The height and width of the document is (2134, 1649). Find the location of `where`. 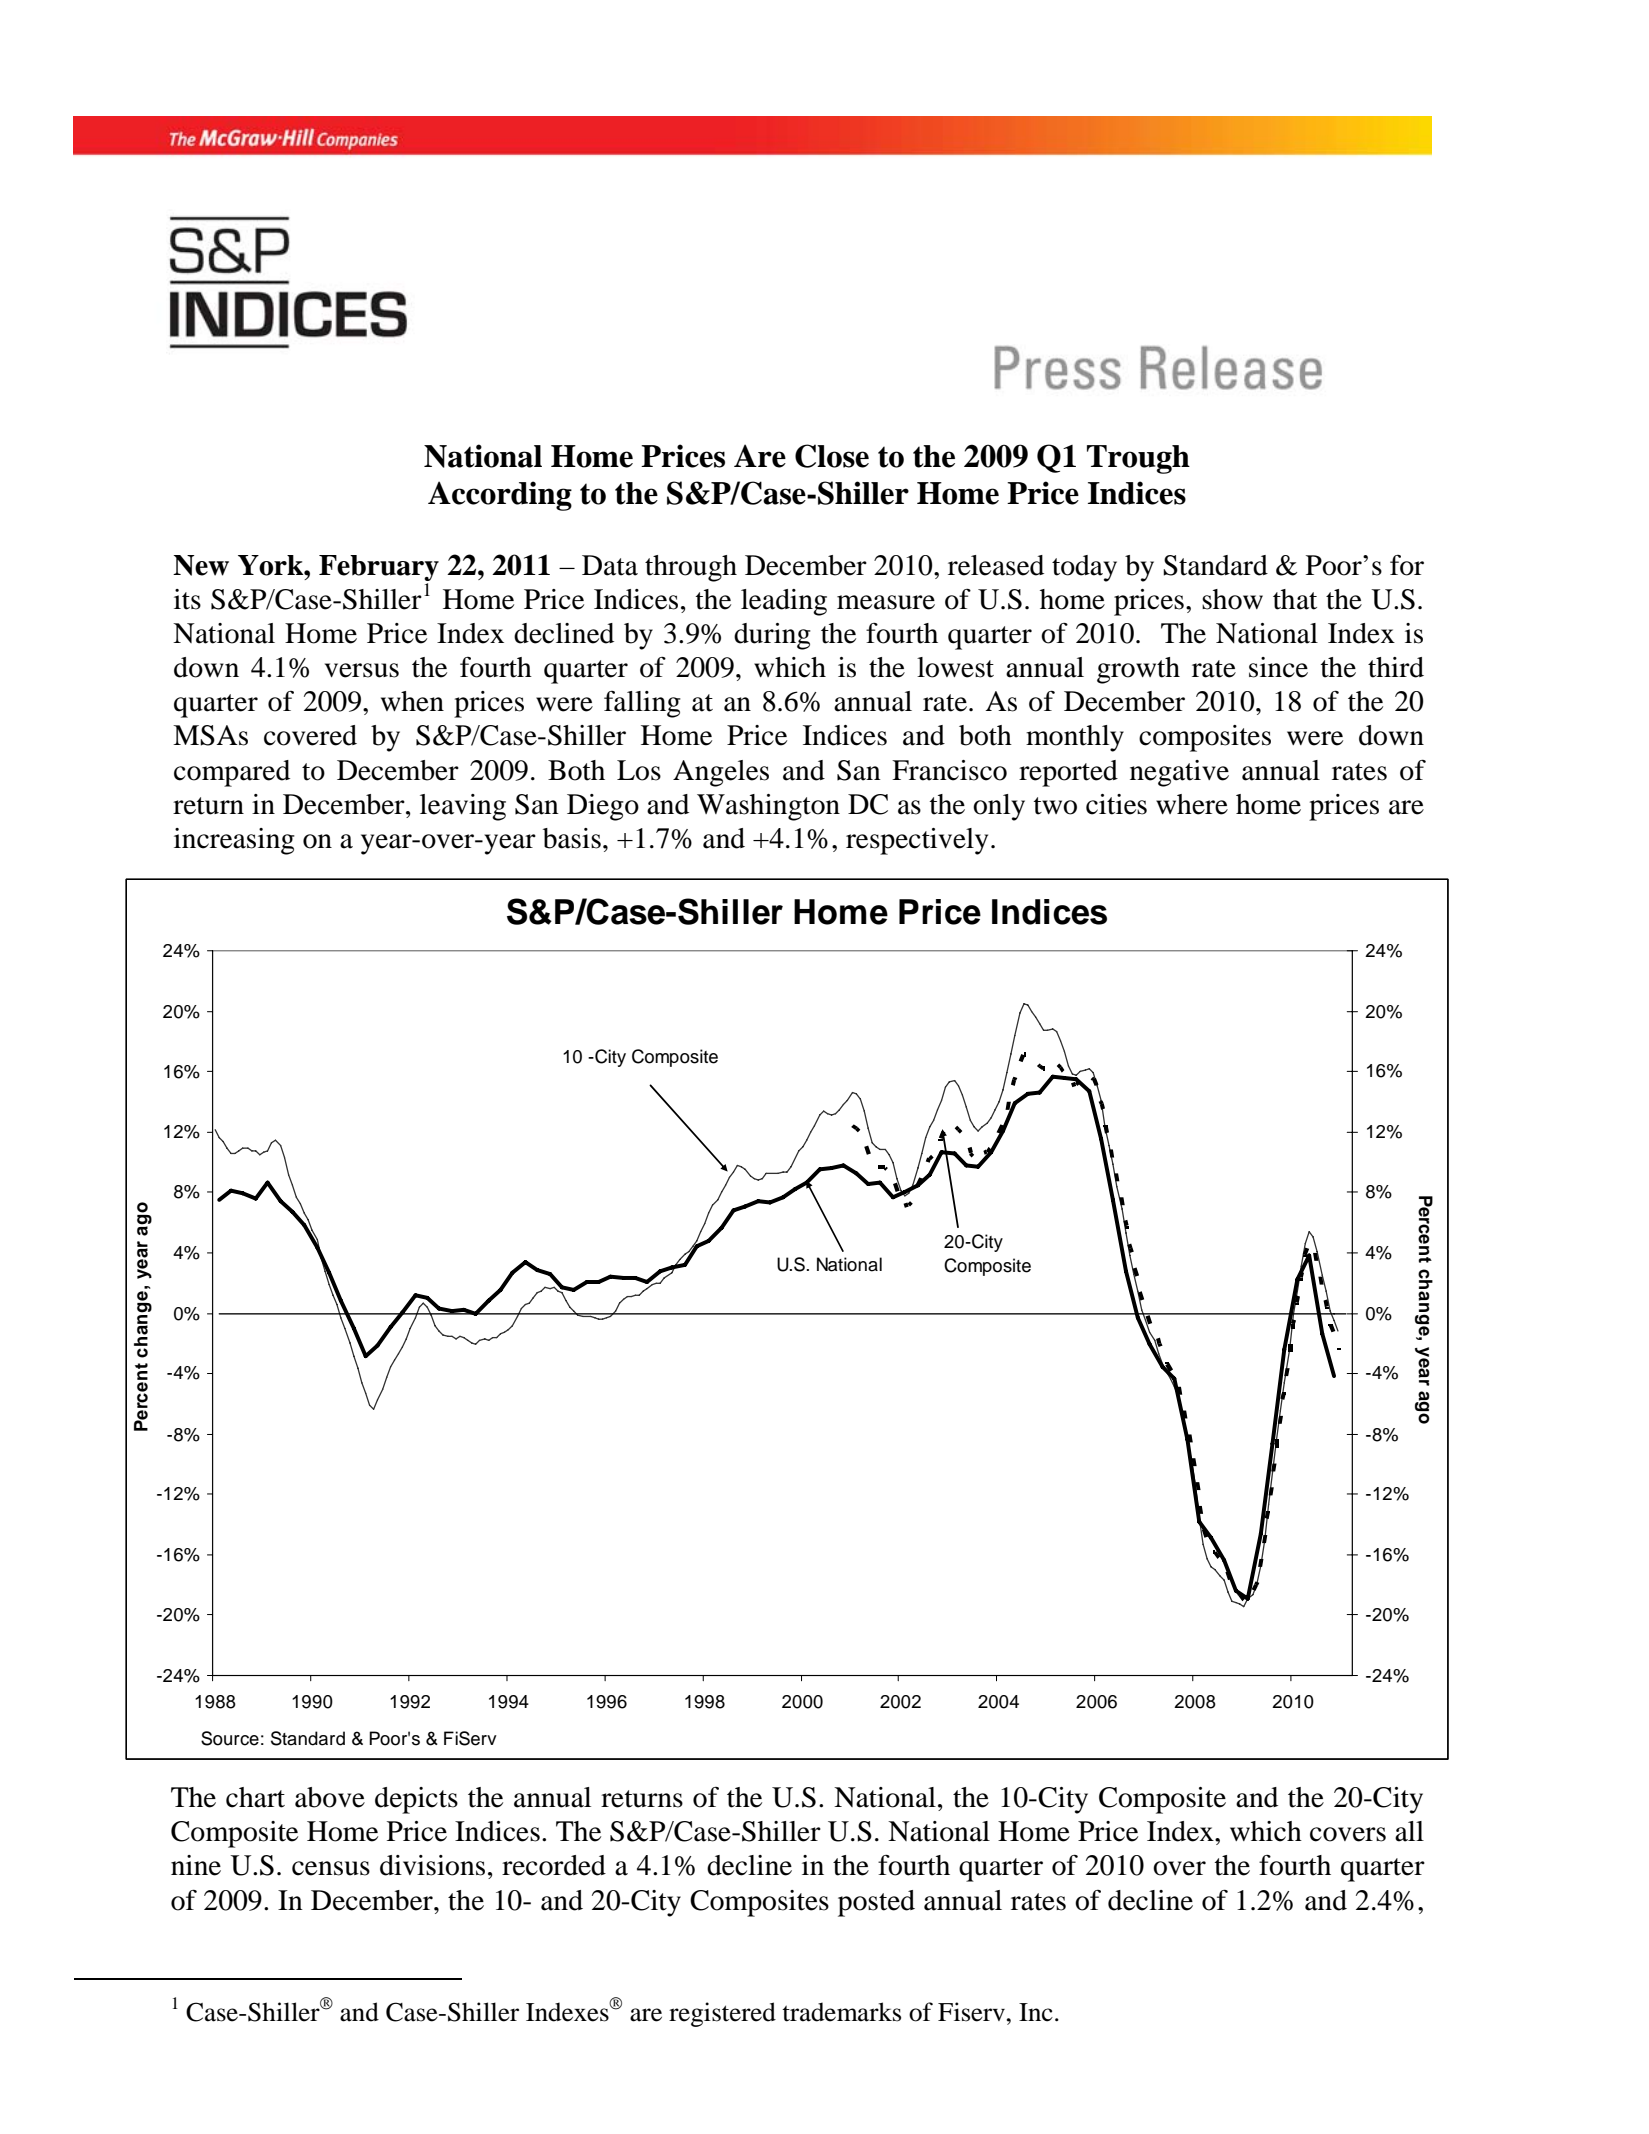

where is located at coordinates (1192, 804).
